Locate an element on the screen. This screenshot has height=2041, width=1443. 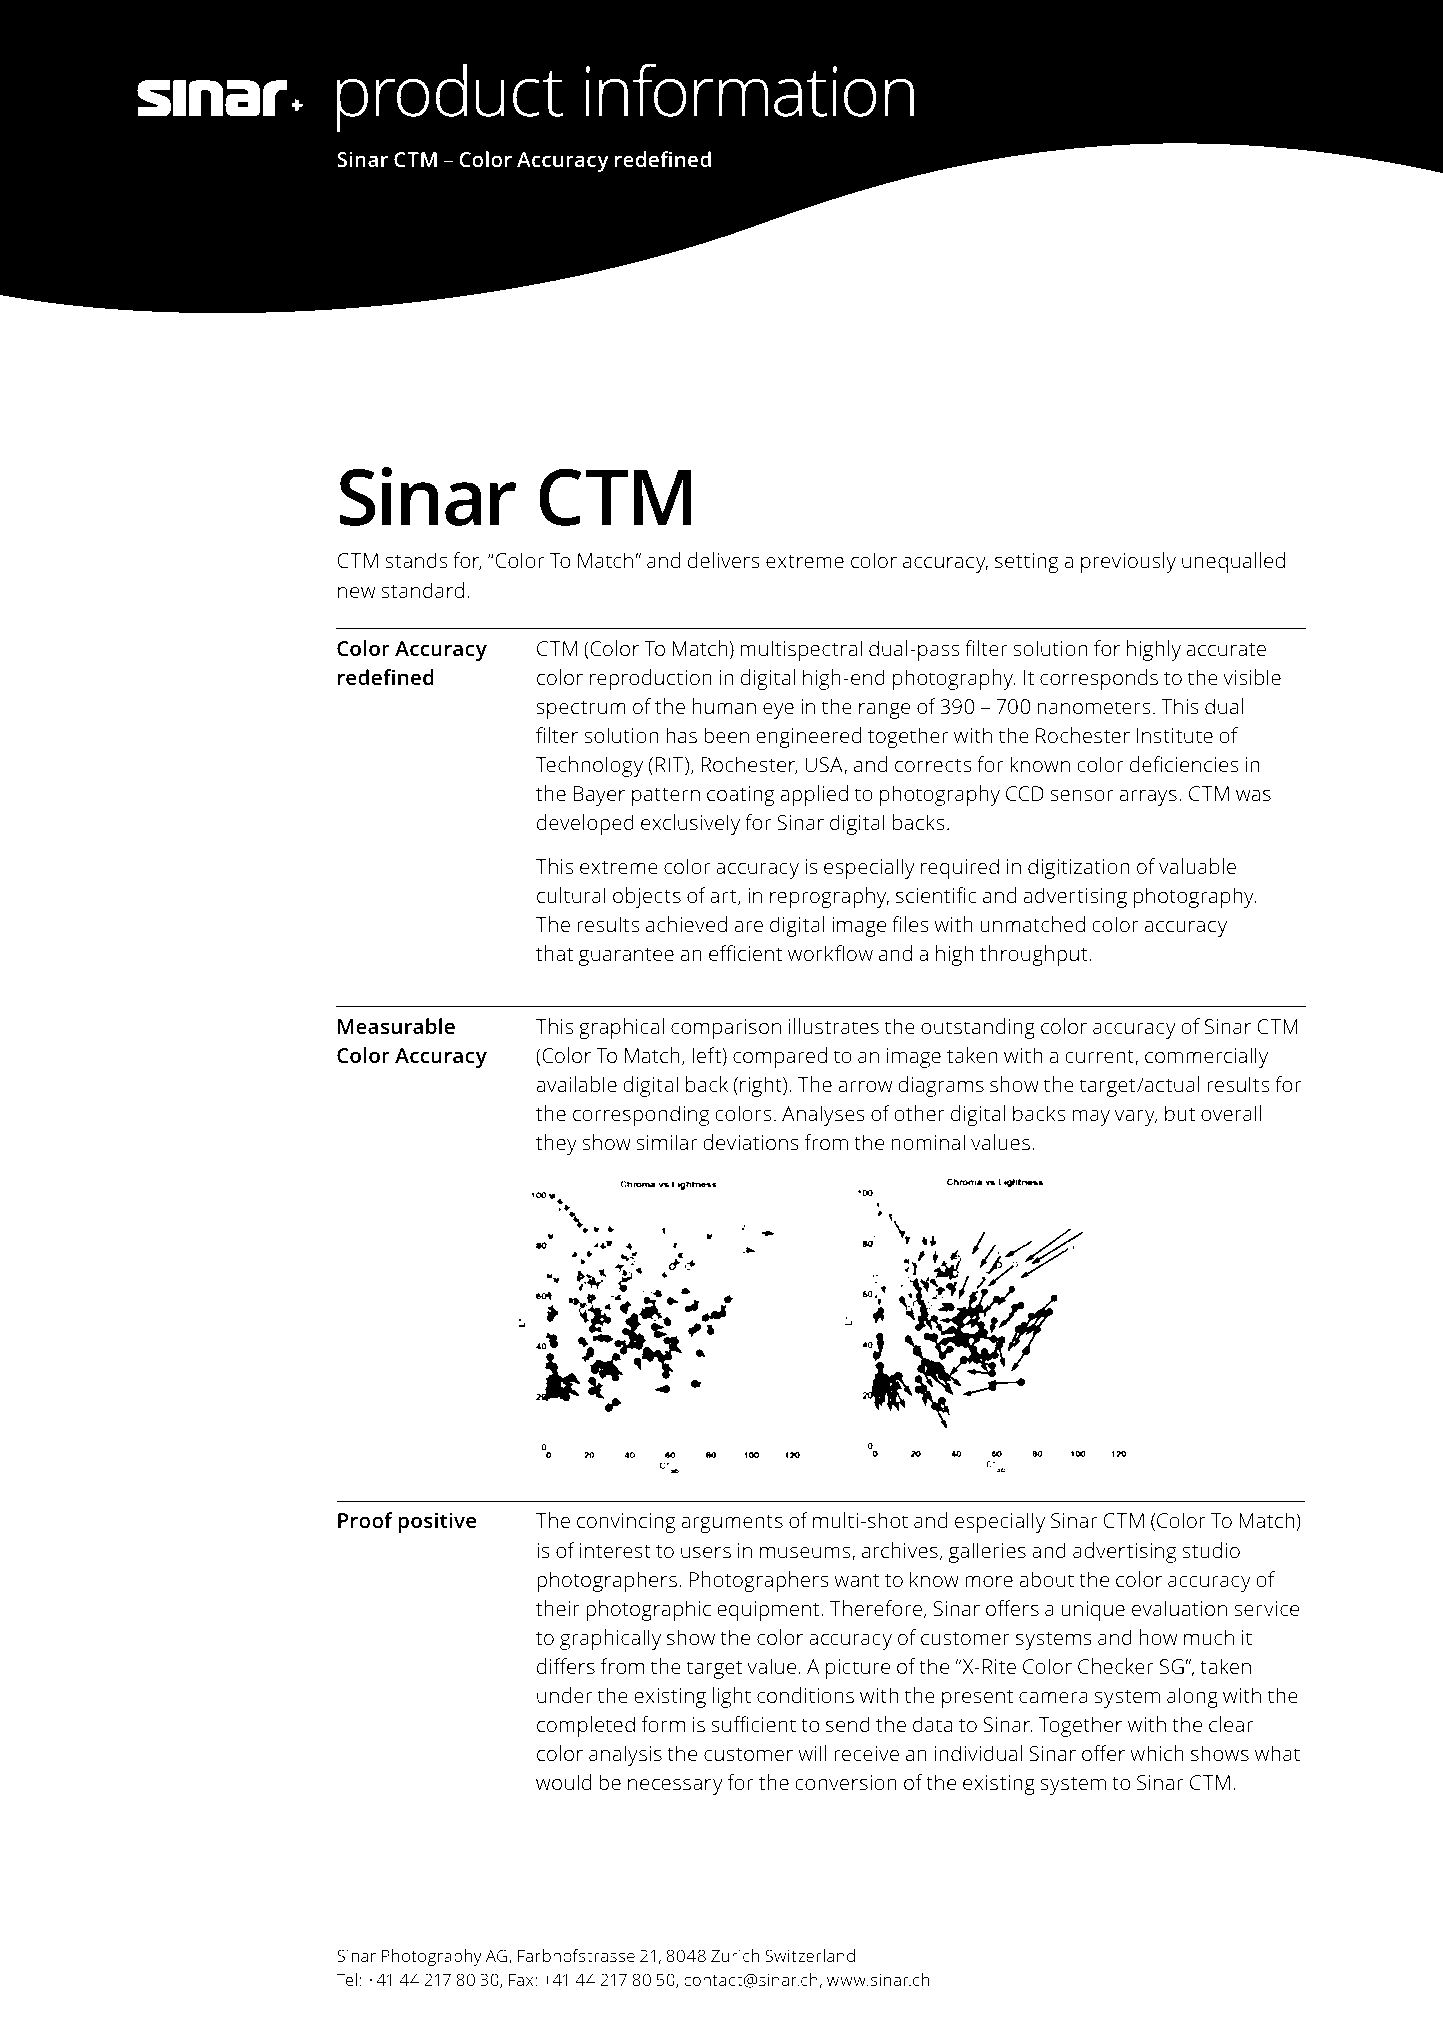
which is located at coordinates (1157, 1753).
